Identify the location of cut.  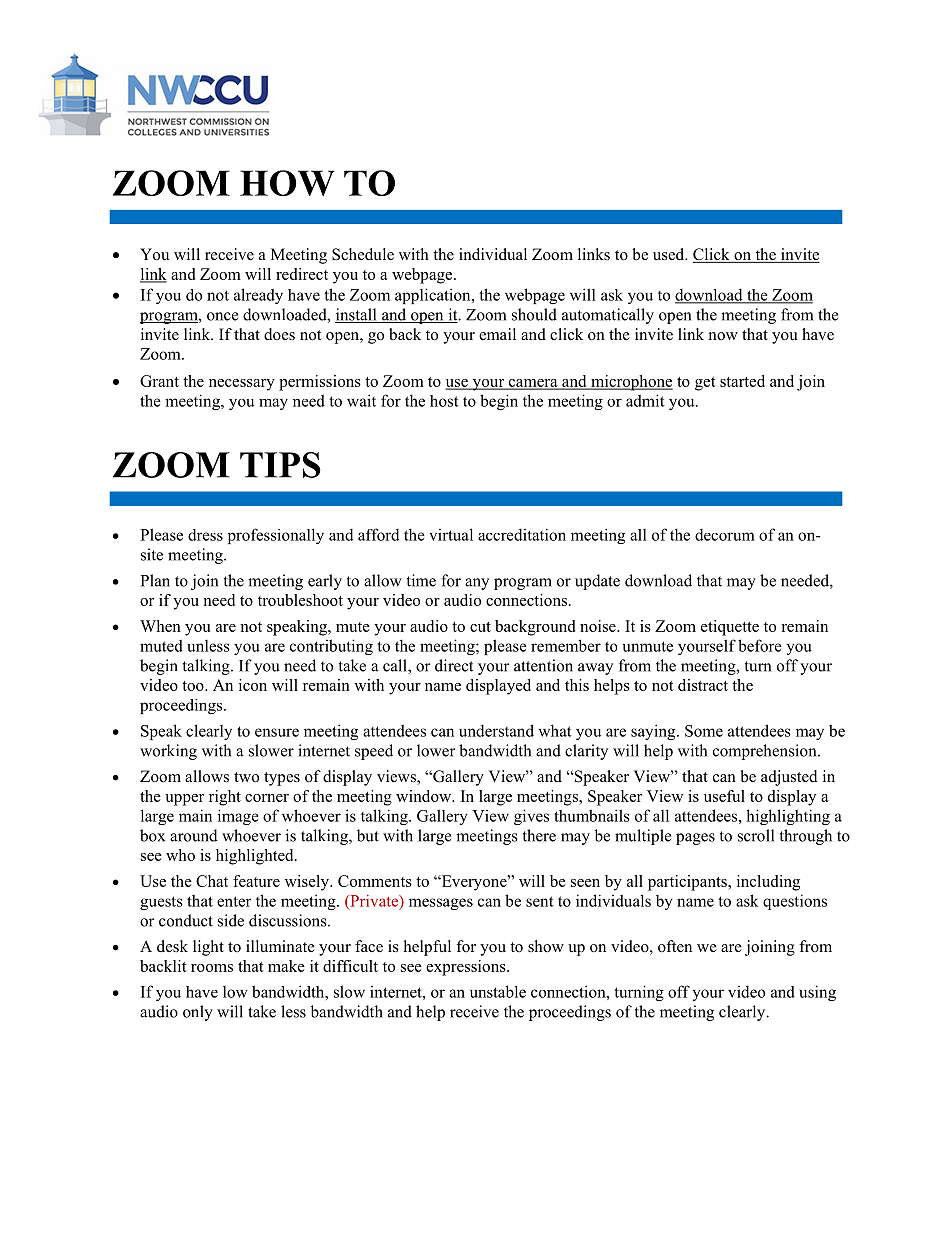
(480, 627).
